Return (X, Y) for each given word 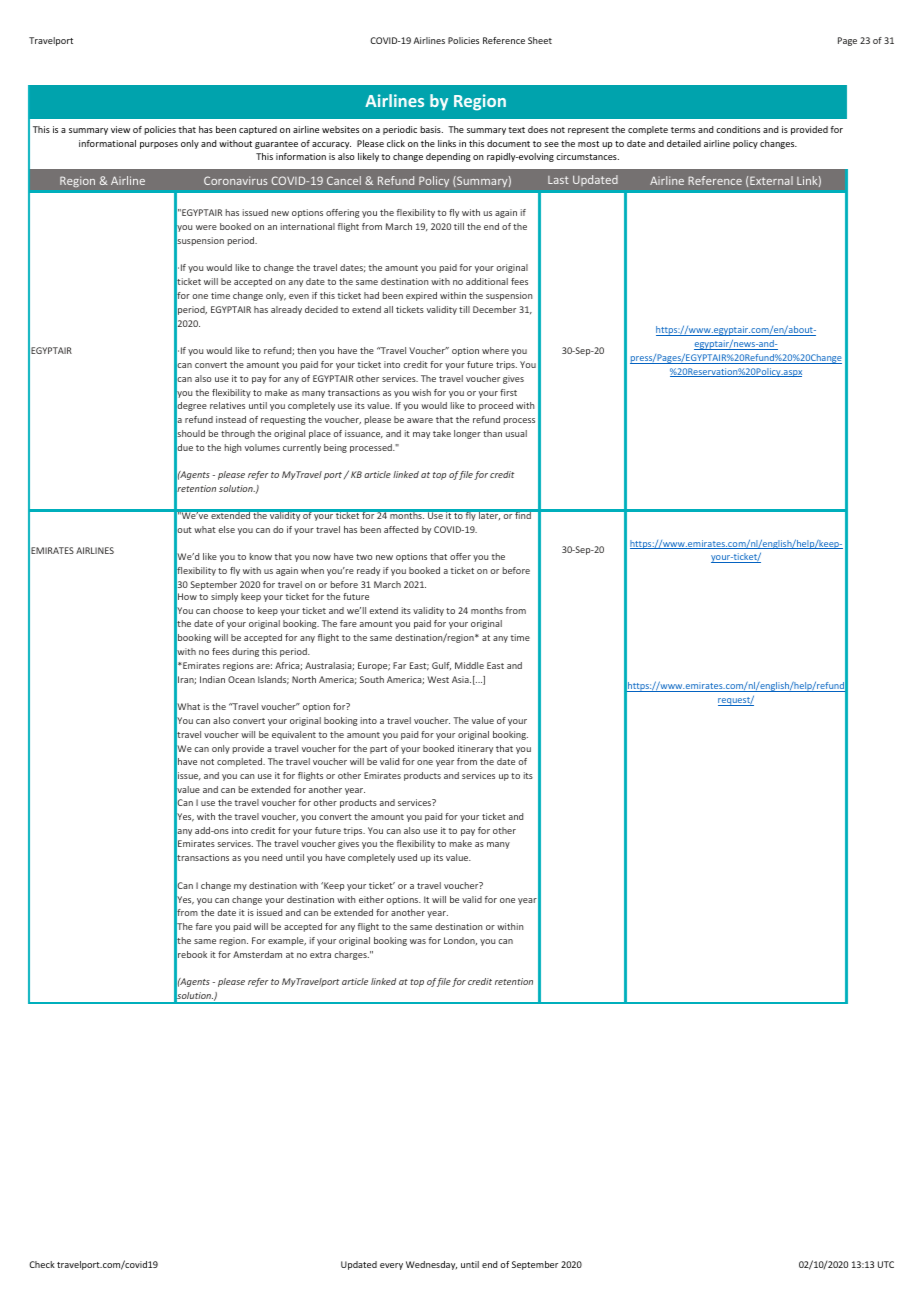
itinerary (475, 749)
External (771, 180)
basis (431, 129)
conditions (738, 129)
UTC (886, 1264)
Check (42, 1264)
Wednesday (431, 1265)
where (495, 350)
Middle (469, 665)
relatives (227, 405)
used (407, 857)
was (418, 941)
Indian (212, 679)
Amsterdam (257, 954)
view (120, 129)
